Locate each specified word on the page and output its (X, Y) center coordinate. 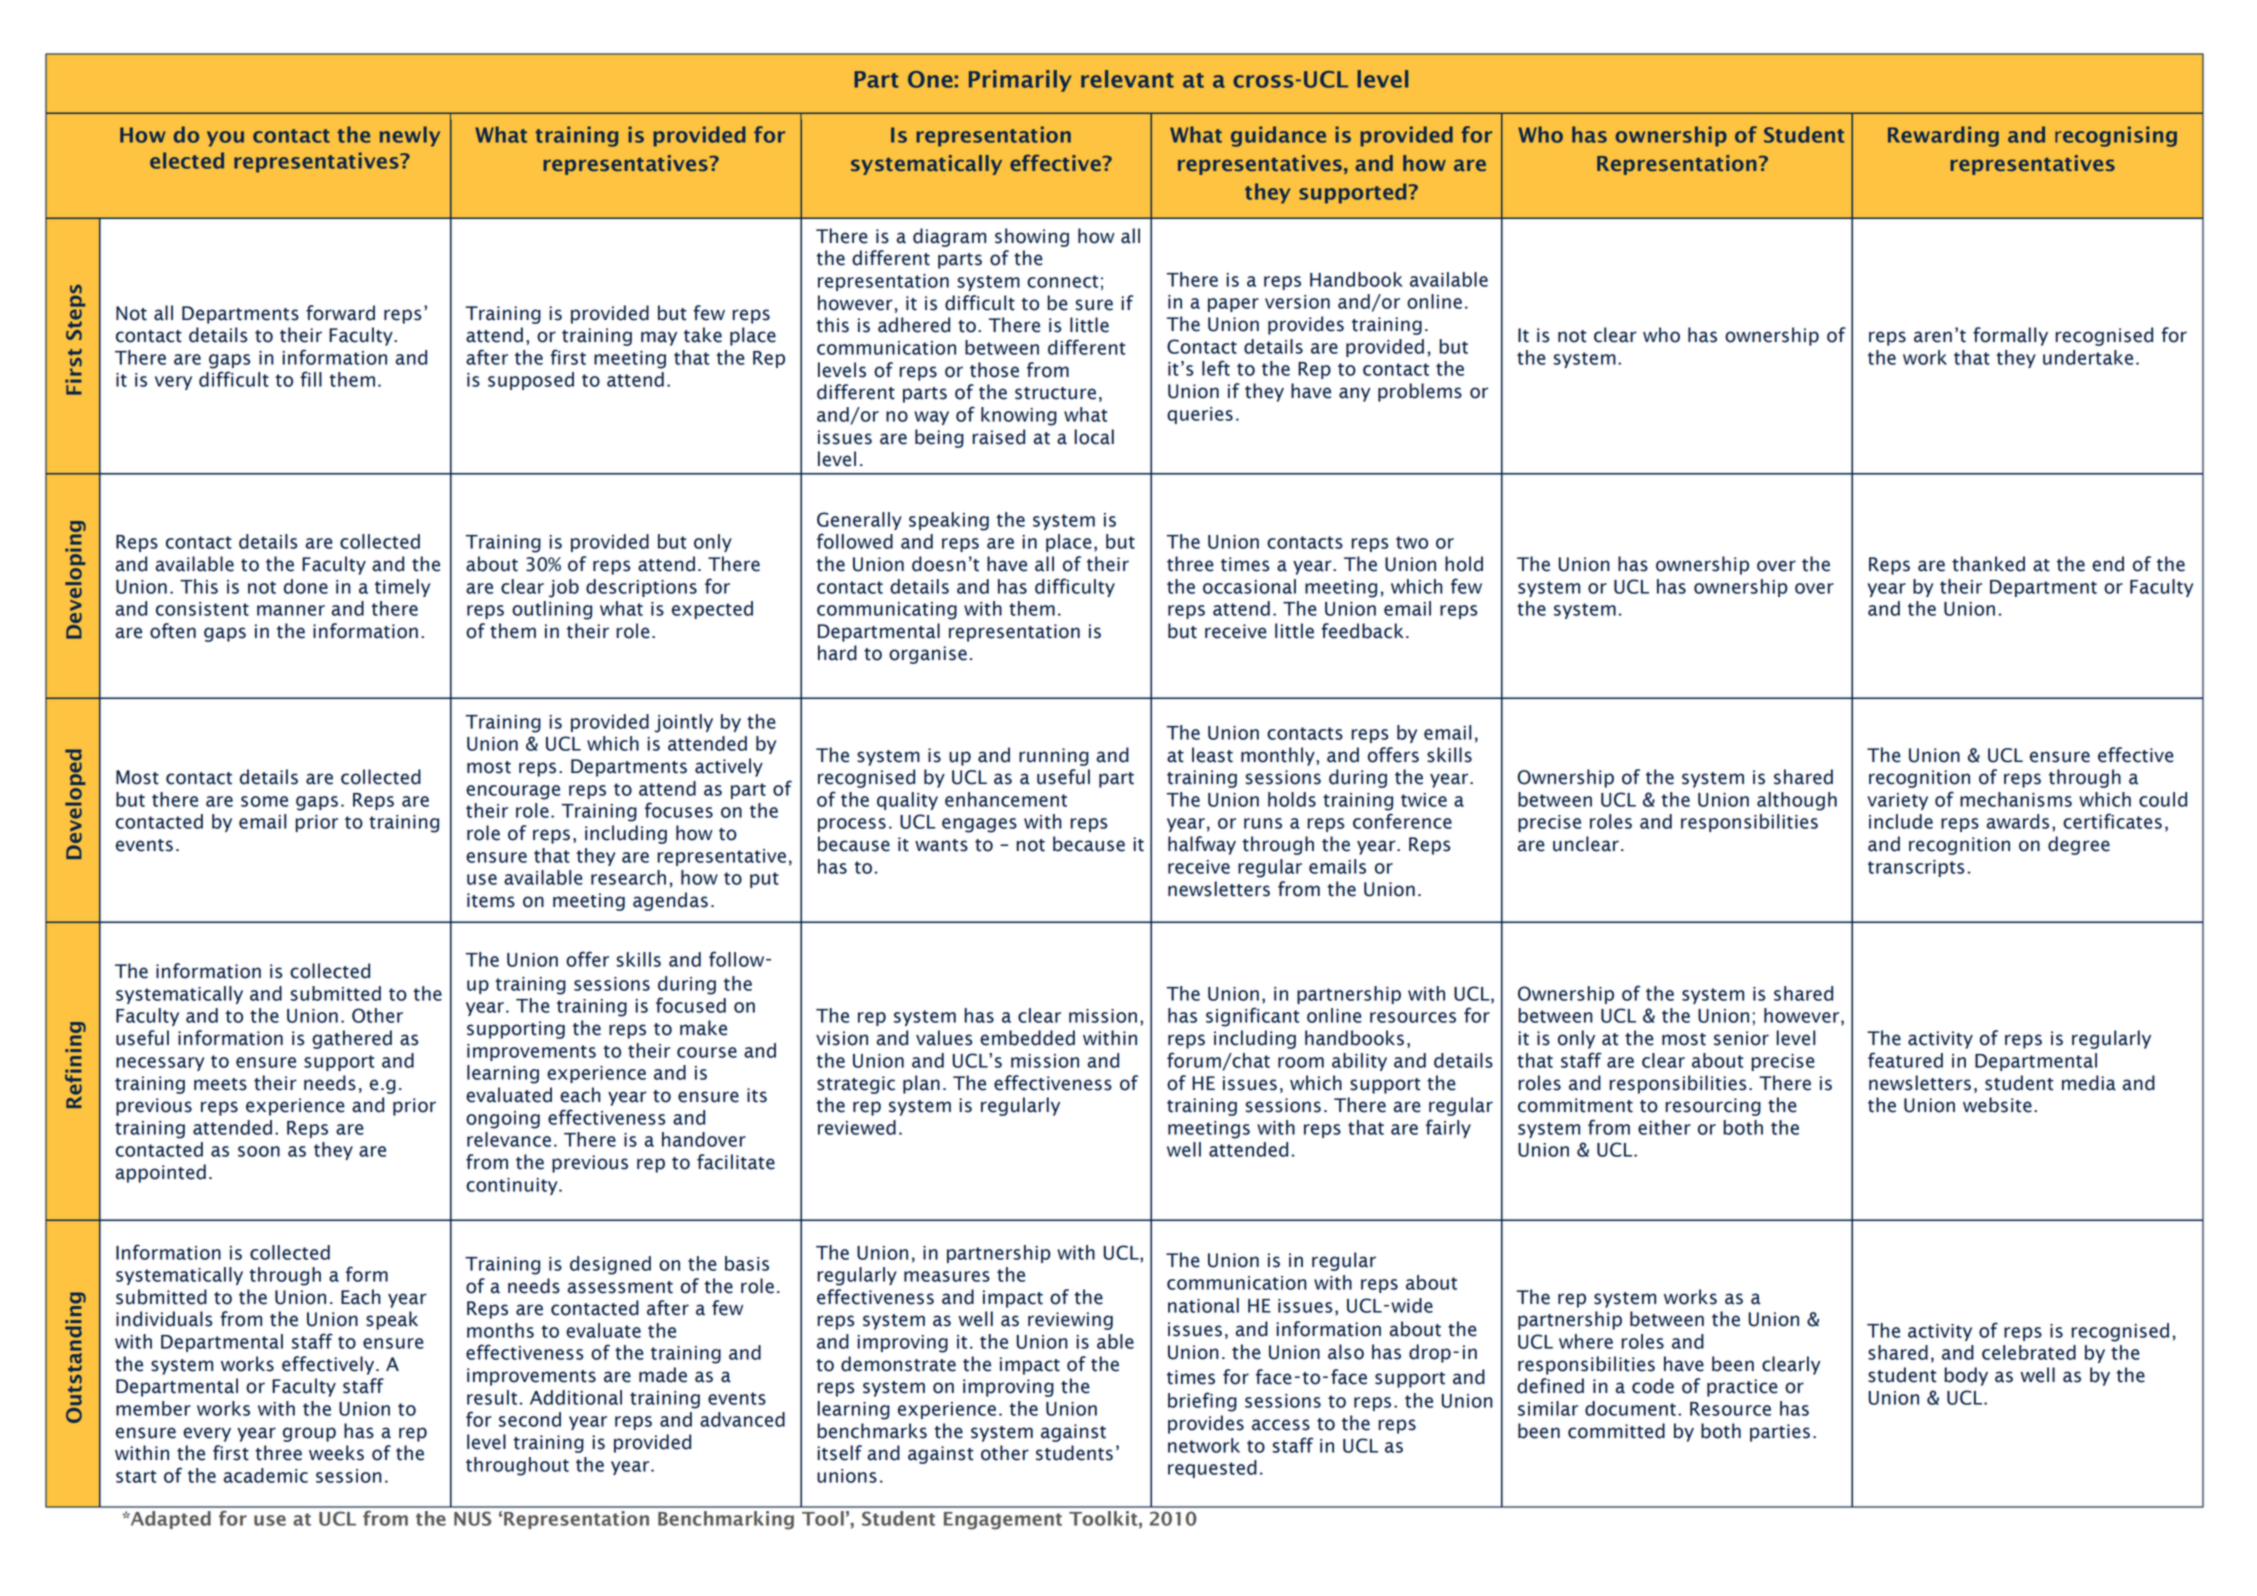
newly (410, 136)
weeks (336, 1453)
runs (1263, 823)
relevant (1127, 79)
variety (1898, 801)
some (264, 801)
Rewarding (1943, 136)
